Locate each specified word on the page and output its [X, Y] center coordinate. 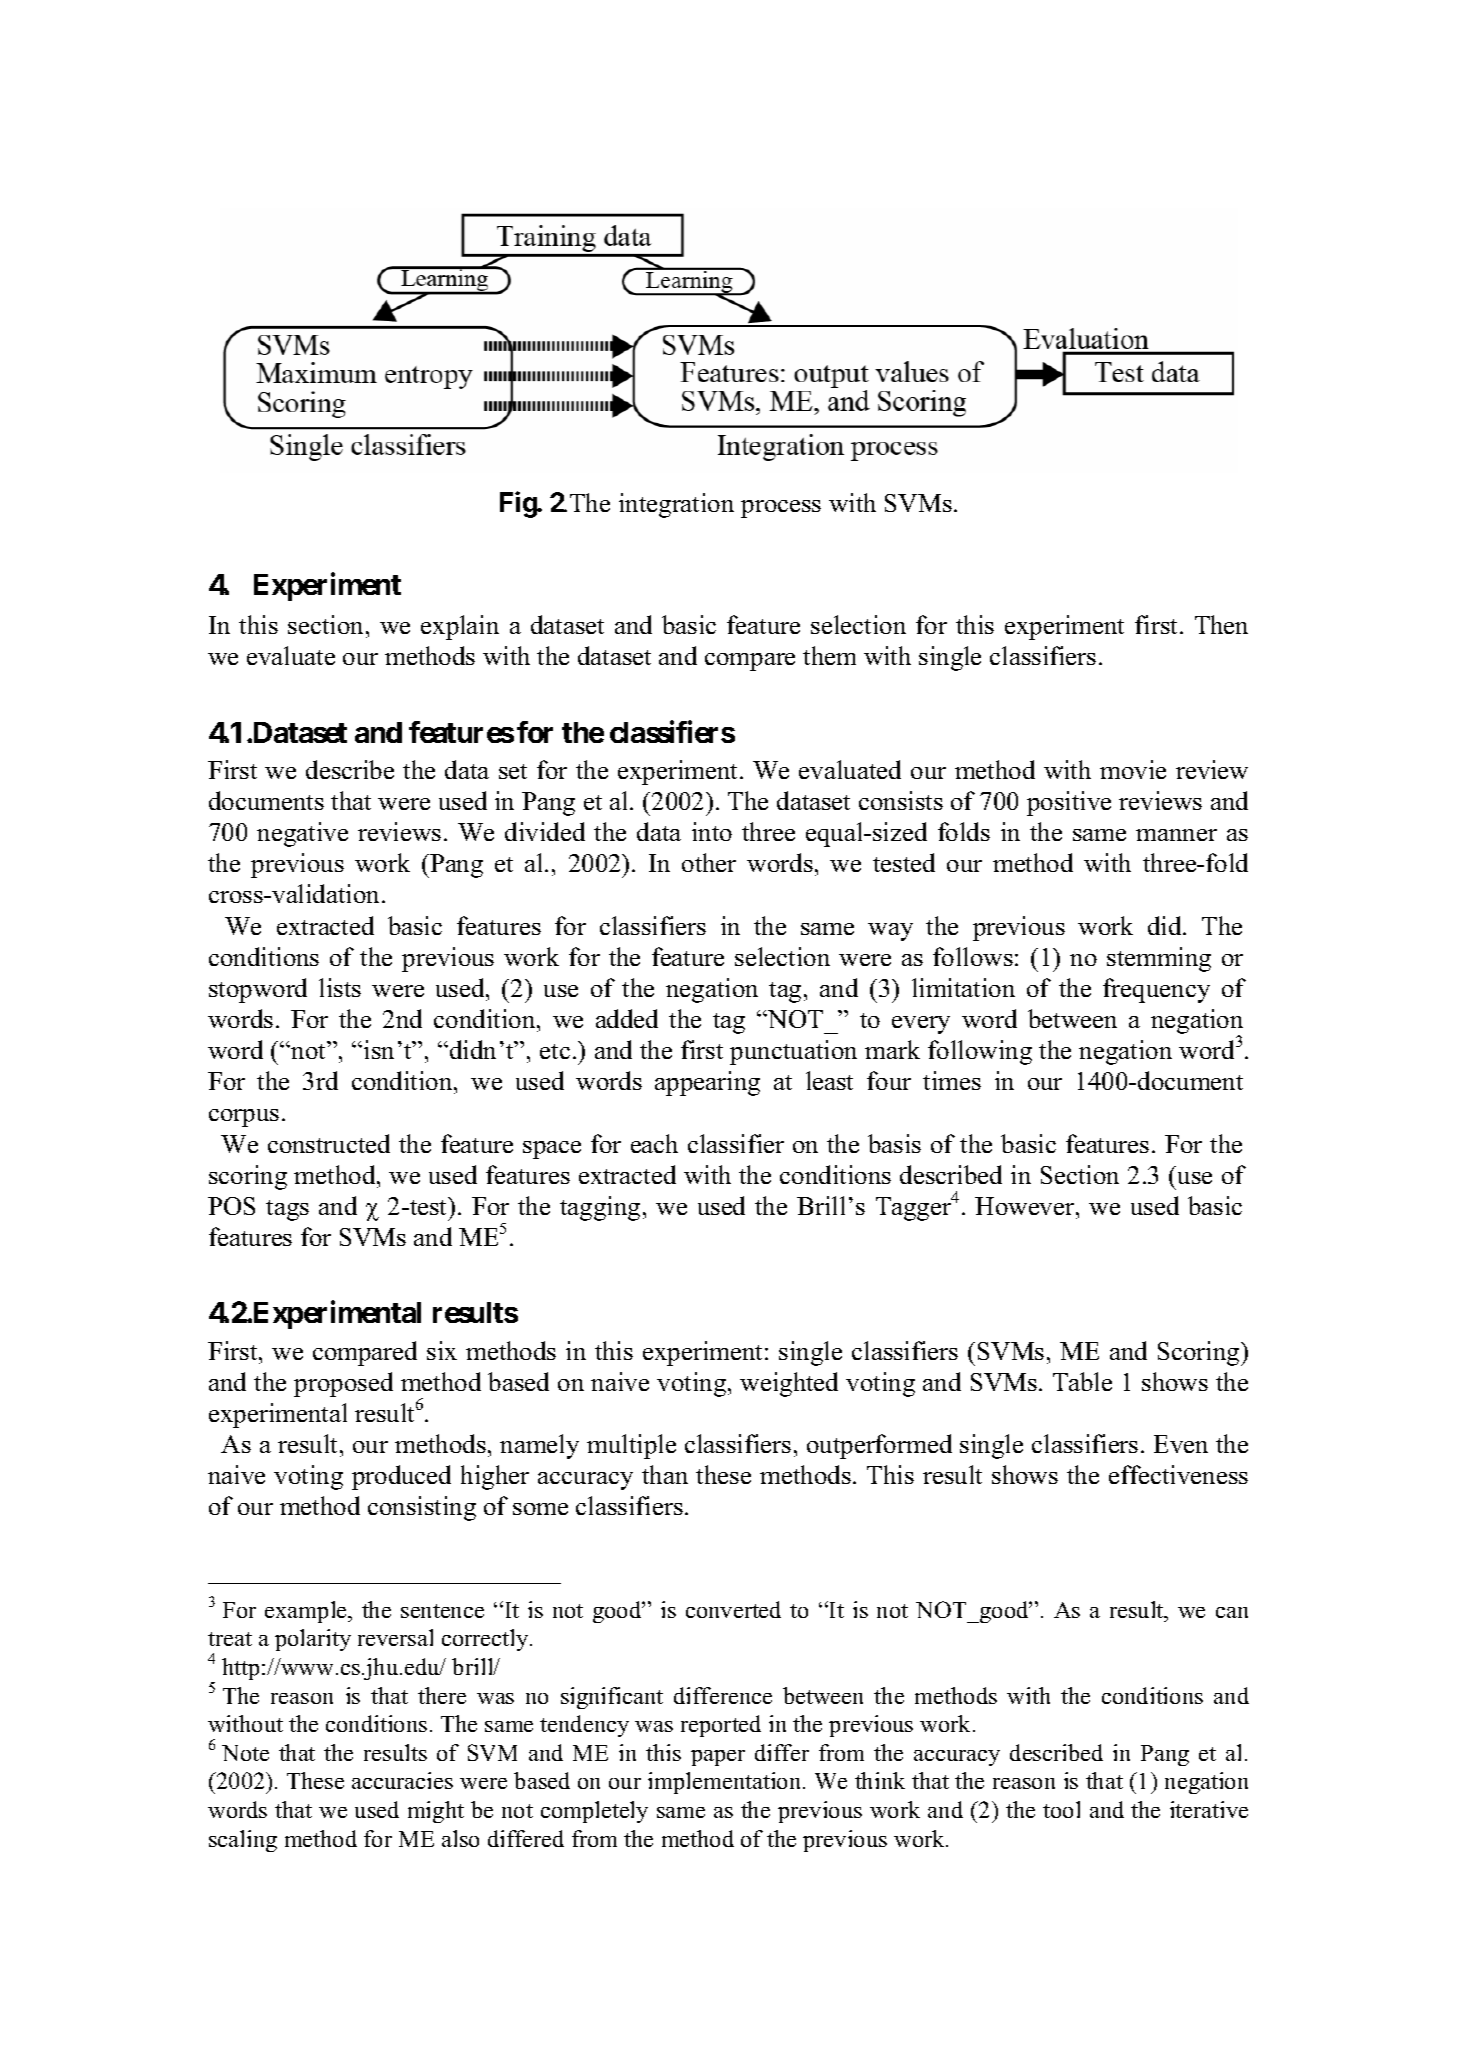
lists [340, 987]
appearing [707, 1083]
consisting [422, 1508]
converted [733, 1609]
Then [1221, 624]
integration [676, 505]
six [442, 1350]
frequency [1156, 990]
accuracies [402, 1780]
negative [302, 834]
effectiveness [1178, 1474]
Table [1082, 1381]
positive [1069, 803]
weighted [789, 1384]
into [712, 831]
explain [460, 627]
